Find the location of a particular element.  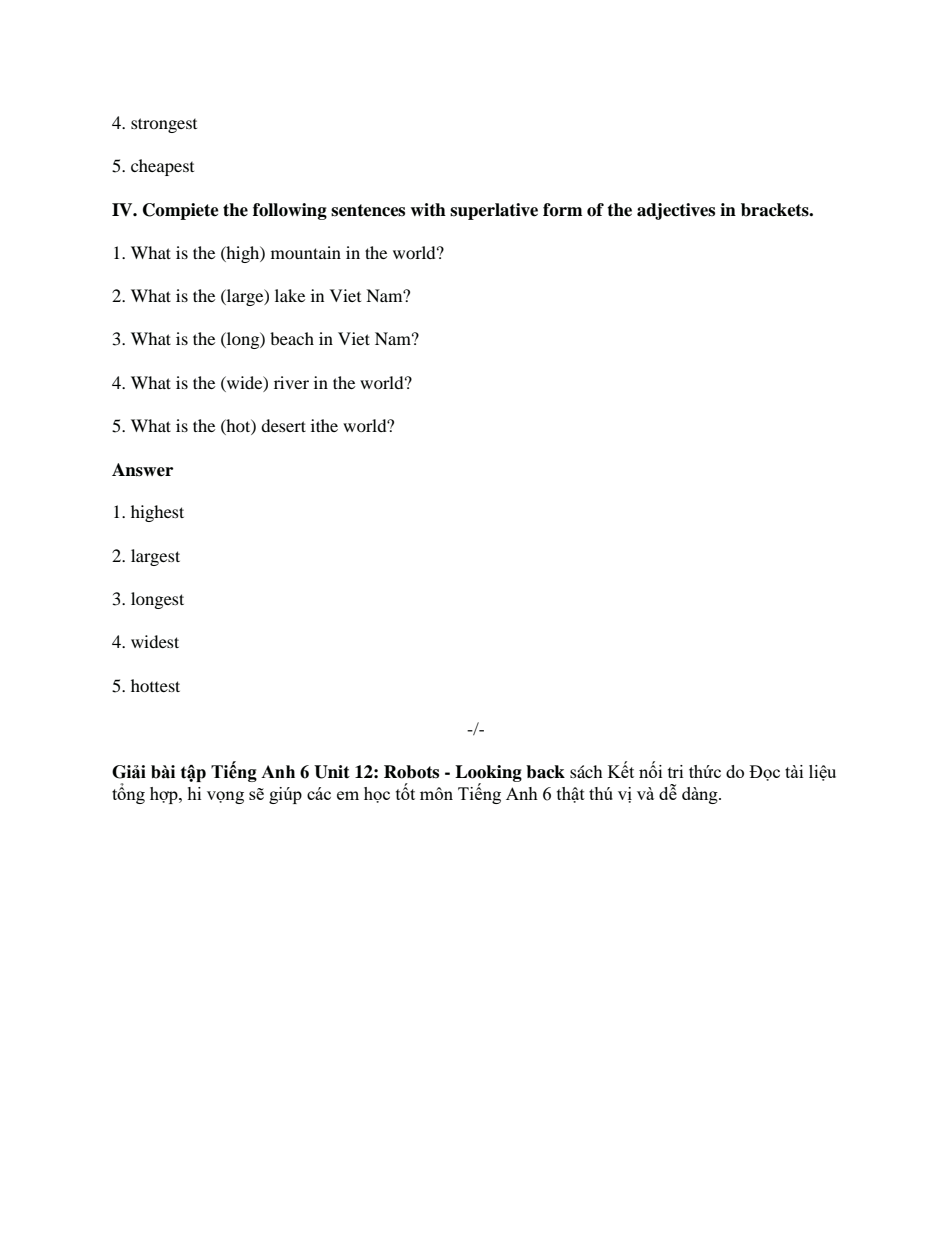

with is located at coordinates (428, 210).
